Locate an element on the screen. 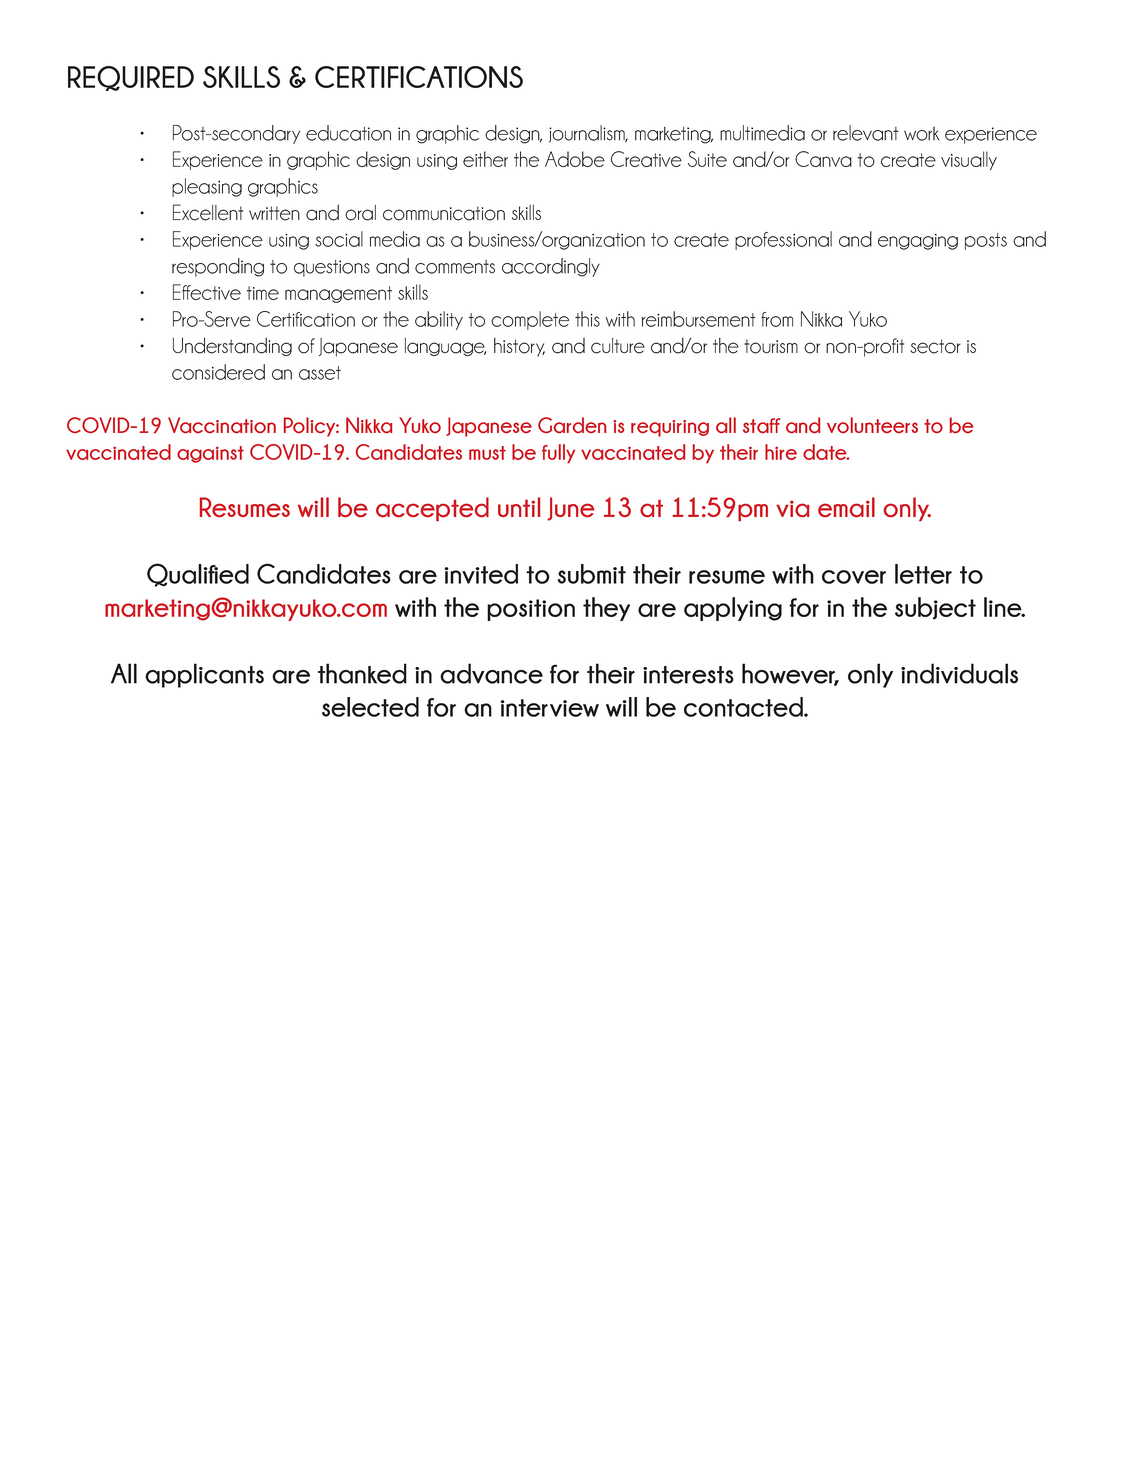 The image size is (1130, 1463). Adobe is located at coordinates (575, 159).
